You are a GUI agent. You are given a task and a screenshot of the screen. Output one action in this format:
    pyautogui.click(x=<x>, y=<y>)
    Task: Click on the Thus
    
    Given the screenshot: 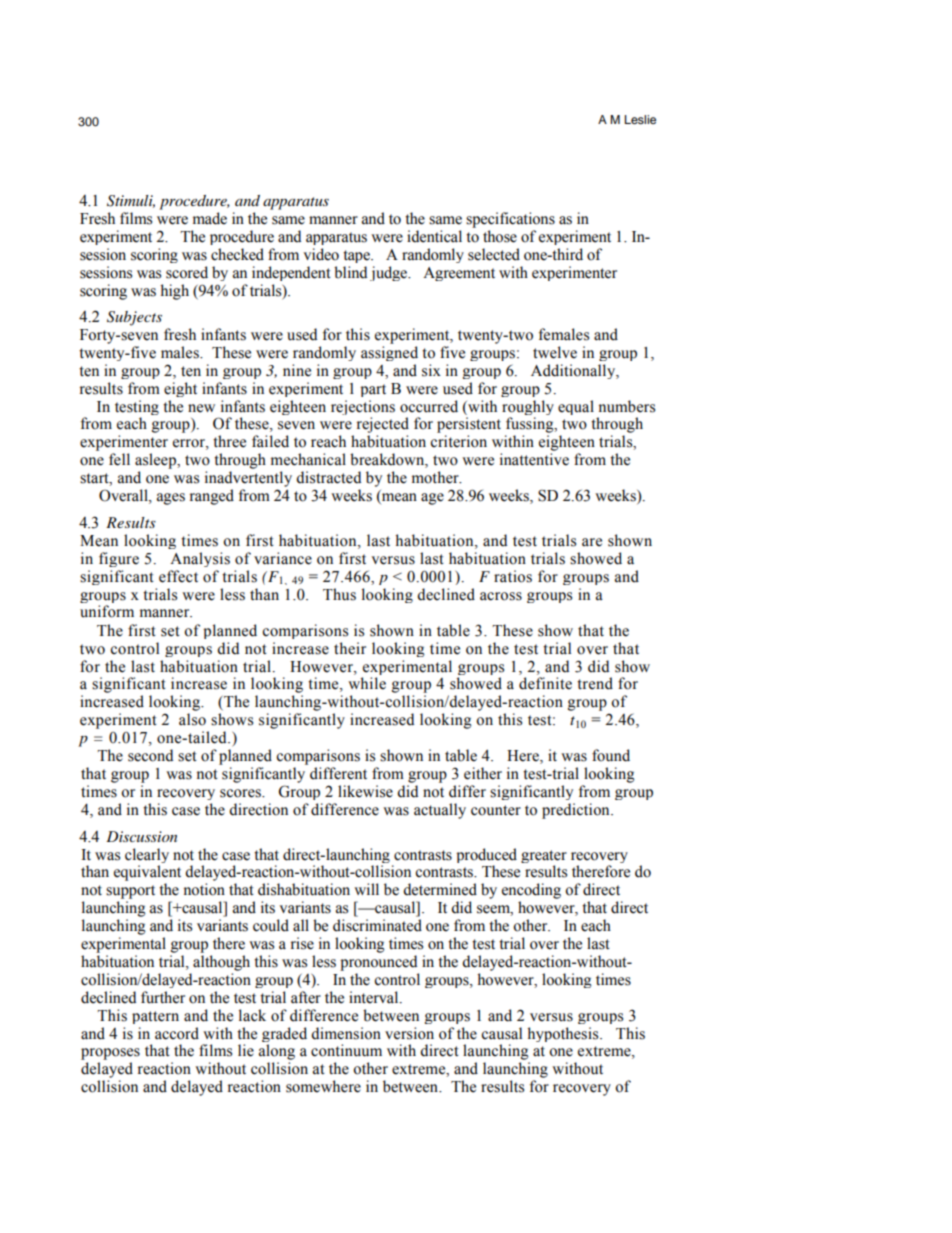 What is the action you would take?
    pyautogui.click(x=339, y=594)
